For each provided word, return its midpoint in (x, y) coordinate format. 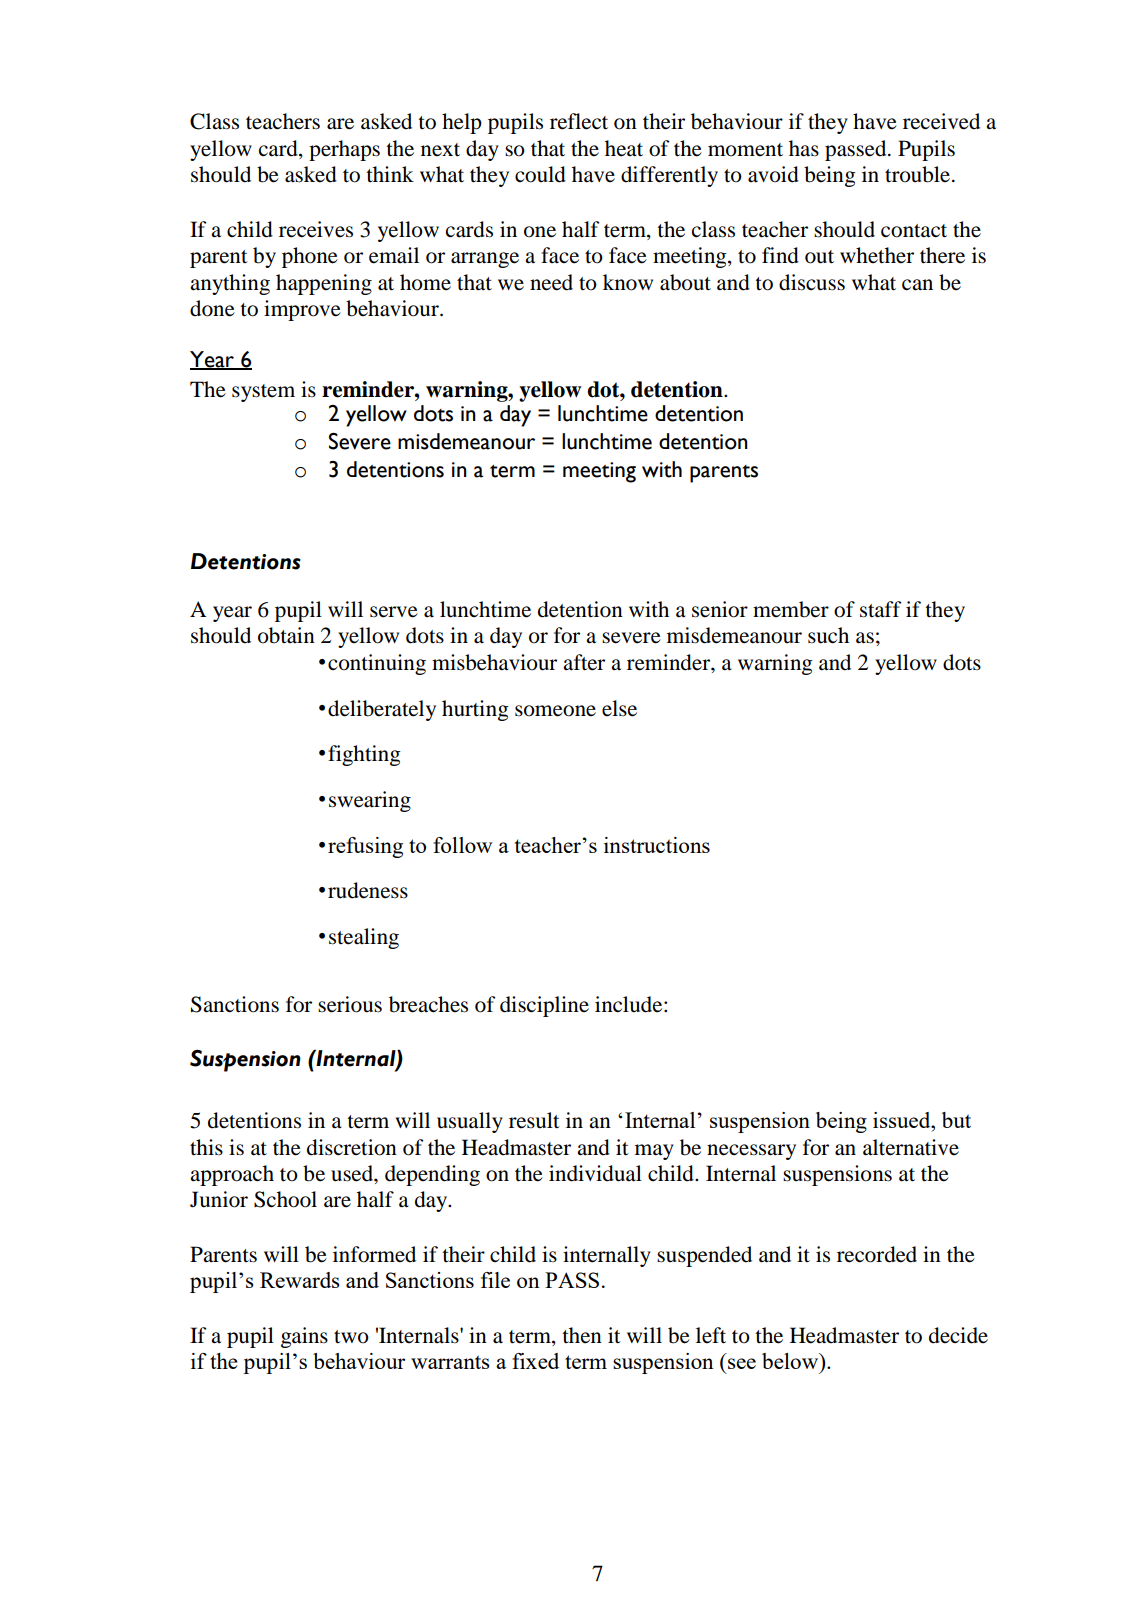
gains (304, 1337)
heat (624, 148)
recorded (877, 1254)
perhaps (344, 150)
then (582, 1335)
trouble (917, 174)
